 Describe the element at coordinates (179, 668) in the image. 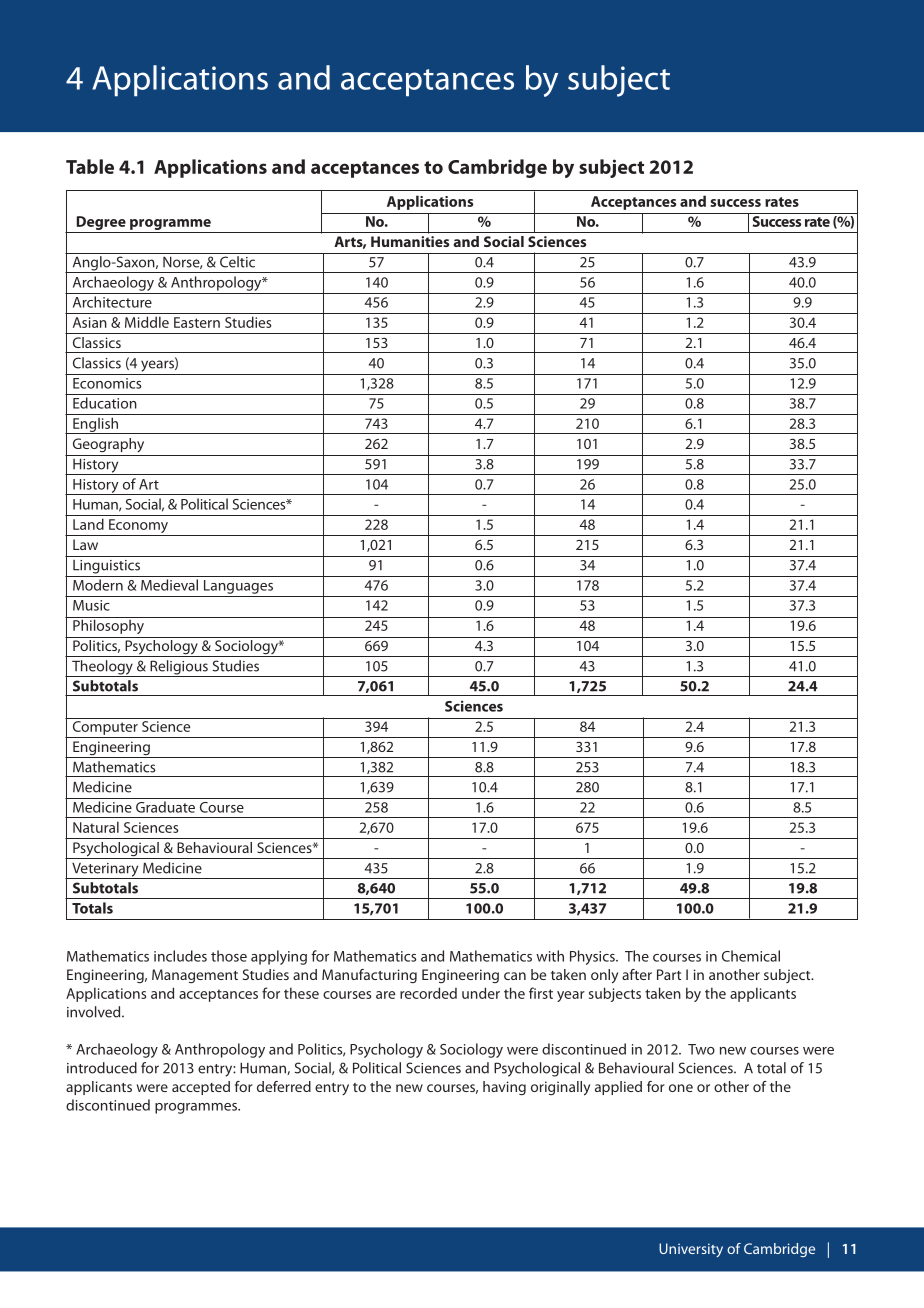

I see `Religious` at that location.
